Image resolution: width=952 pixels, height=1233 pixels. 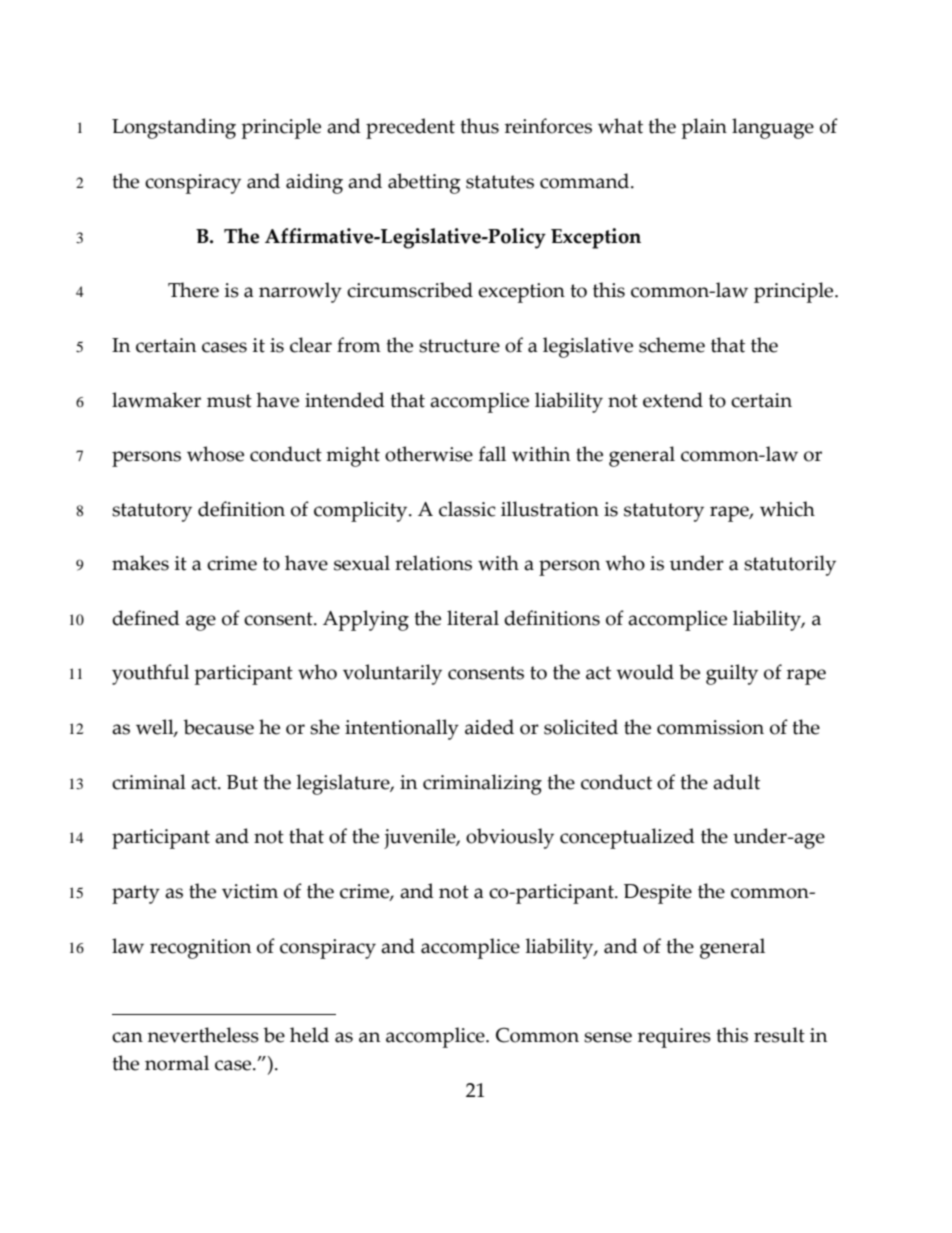 What do you see at coordinates (309, 1035) in the image?
I see `held` at bounding box center [309, 1035].
